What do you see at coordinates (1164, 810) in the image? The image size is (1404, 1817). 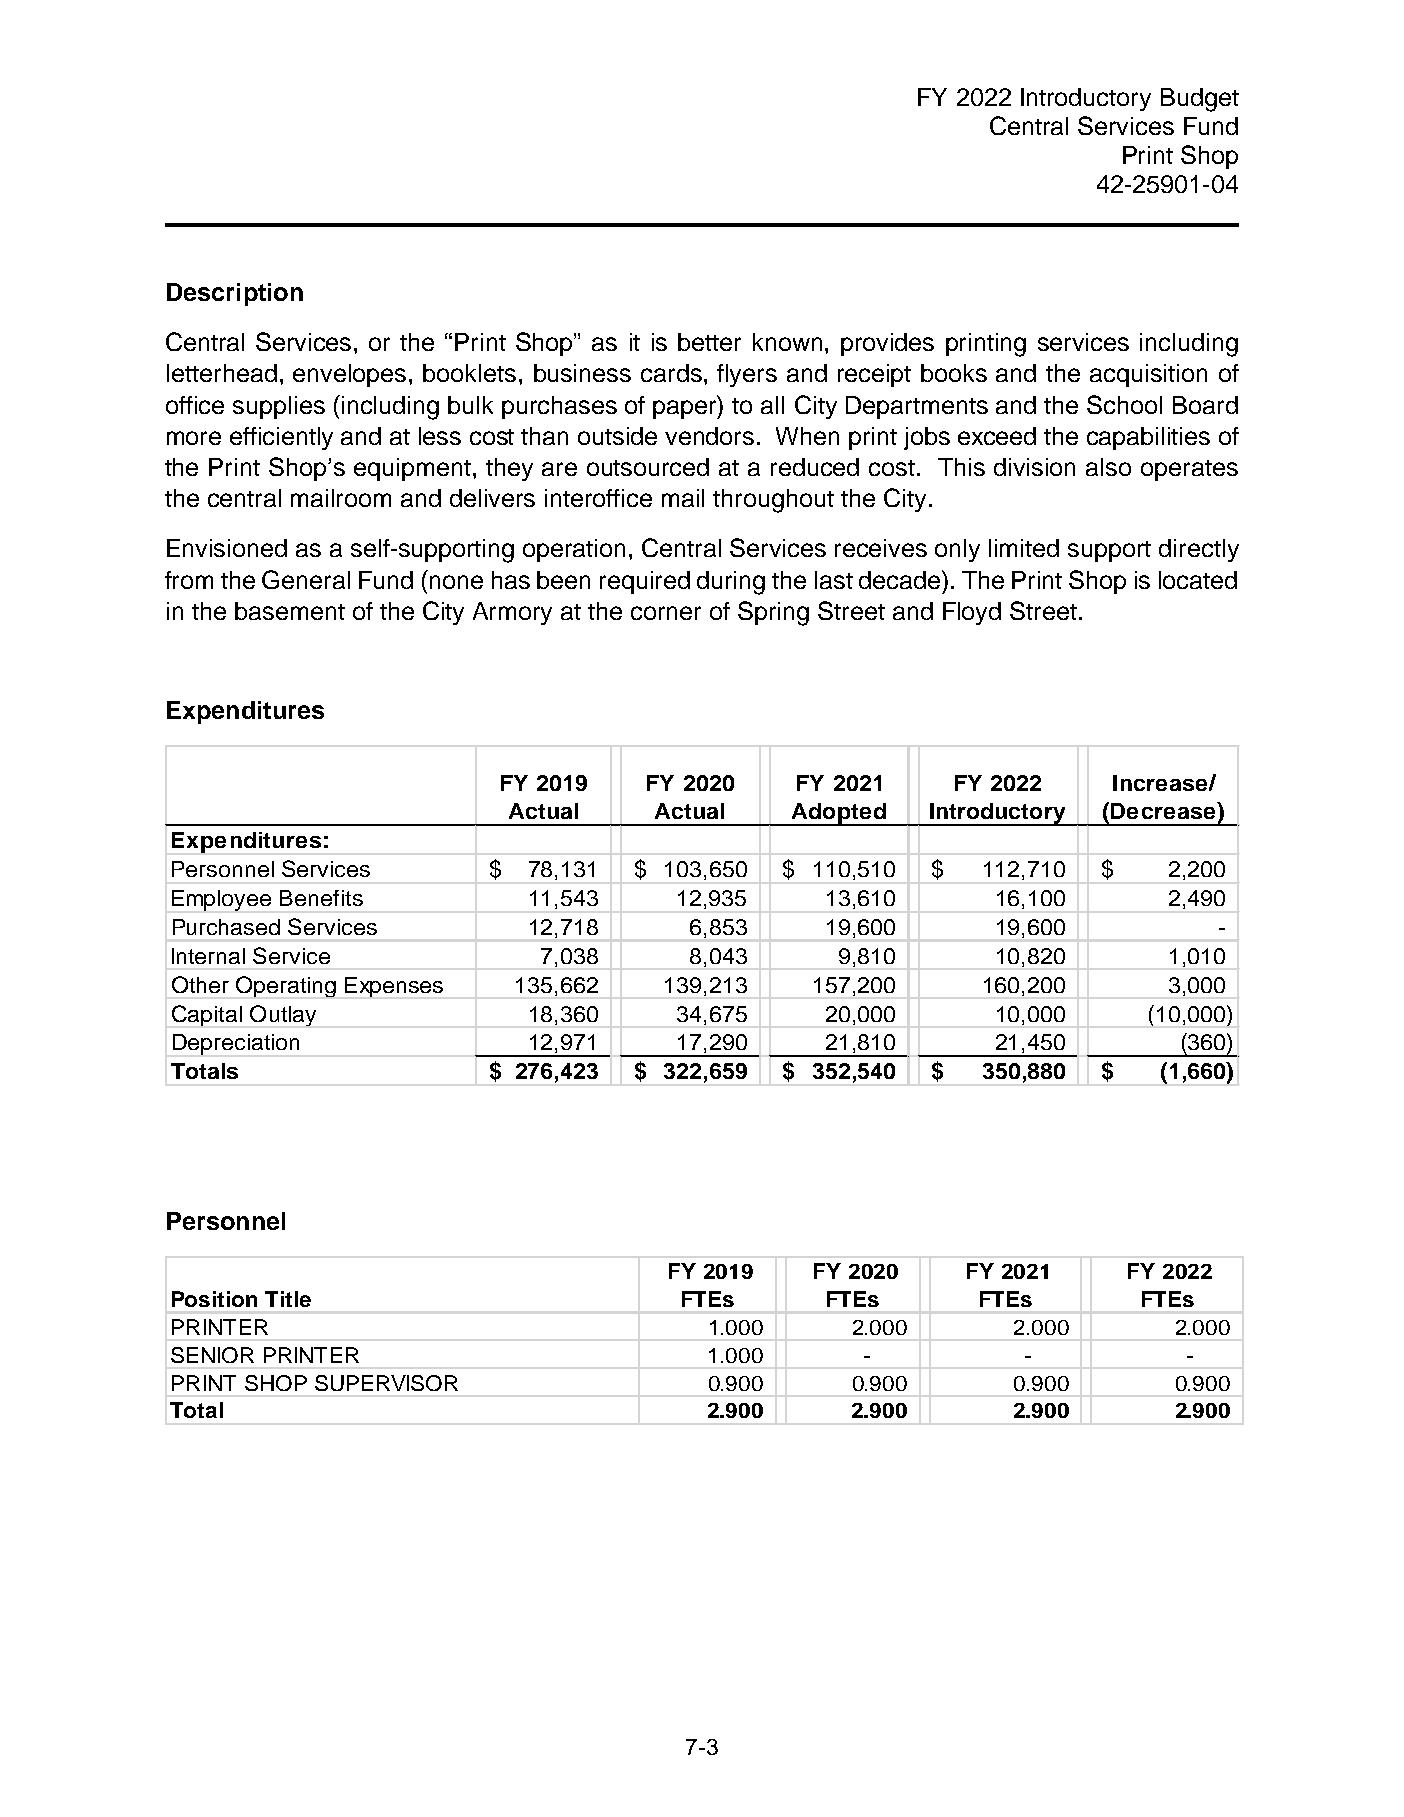 I see `Decrease` at bounding box center [1164, 810].
